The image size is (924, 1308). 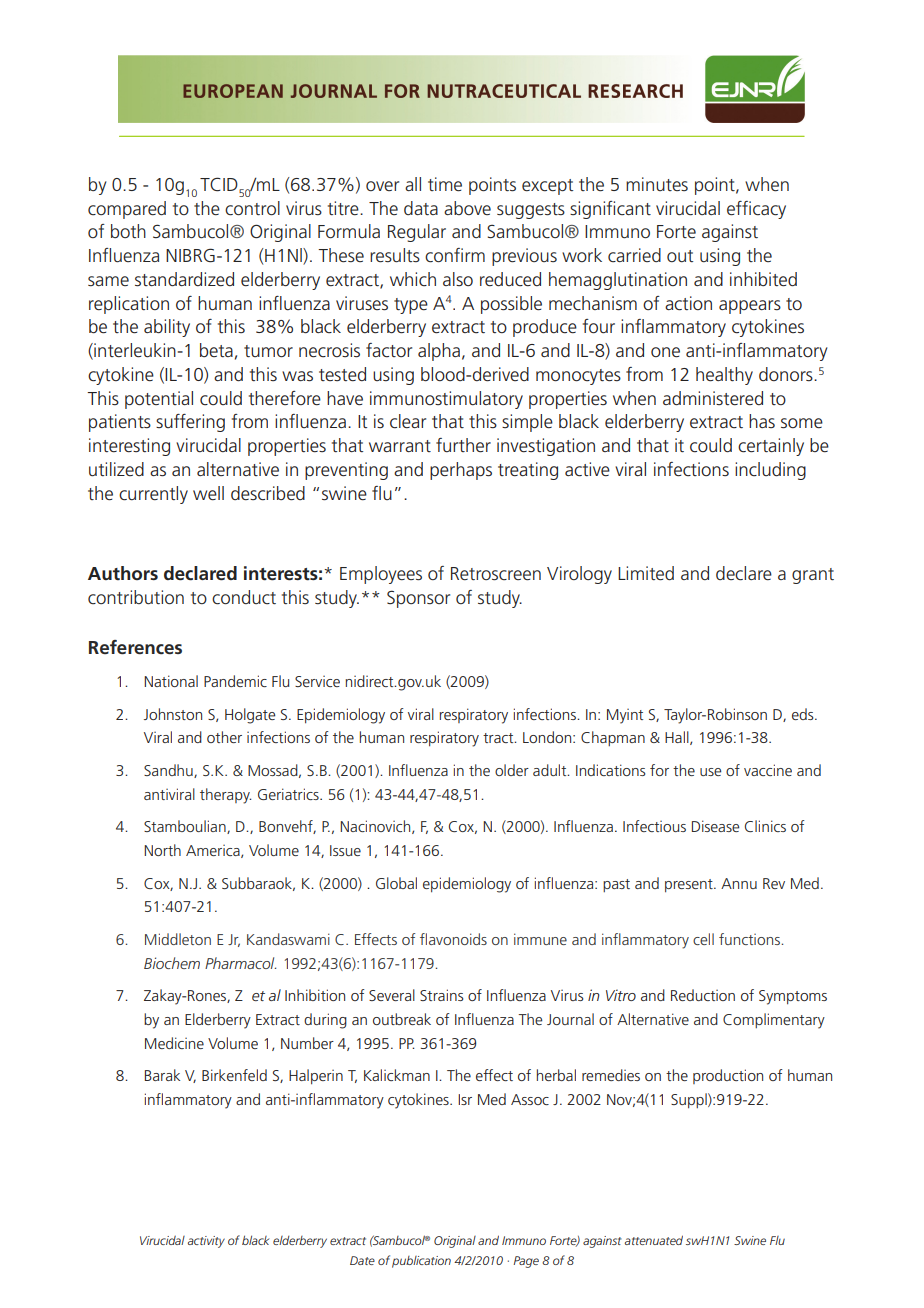 What do you see at coordinates (418, 599) in the screenshot?
I see `Sponsor` at bounding box center [418, 599].
